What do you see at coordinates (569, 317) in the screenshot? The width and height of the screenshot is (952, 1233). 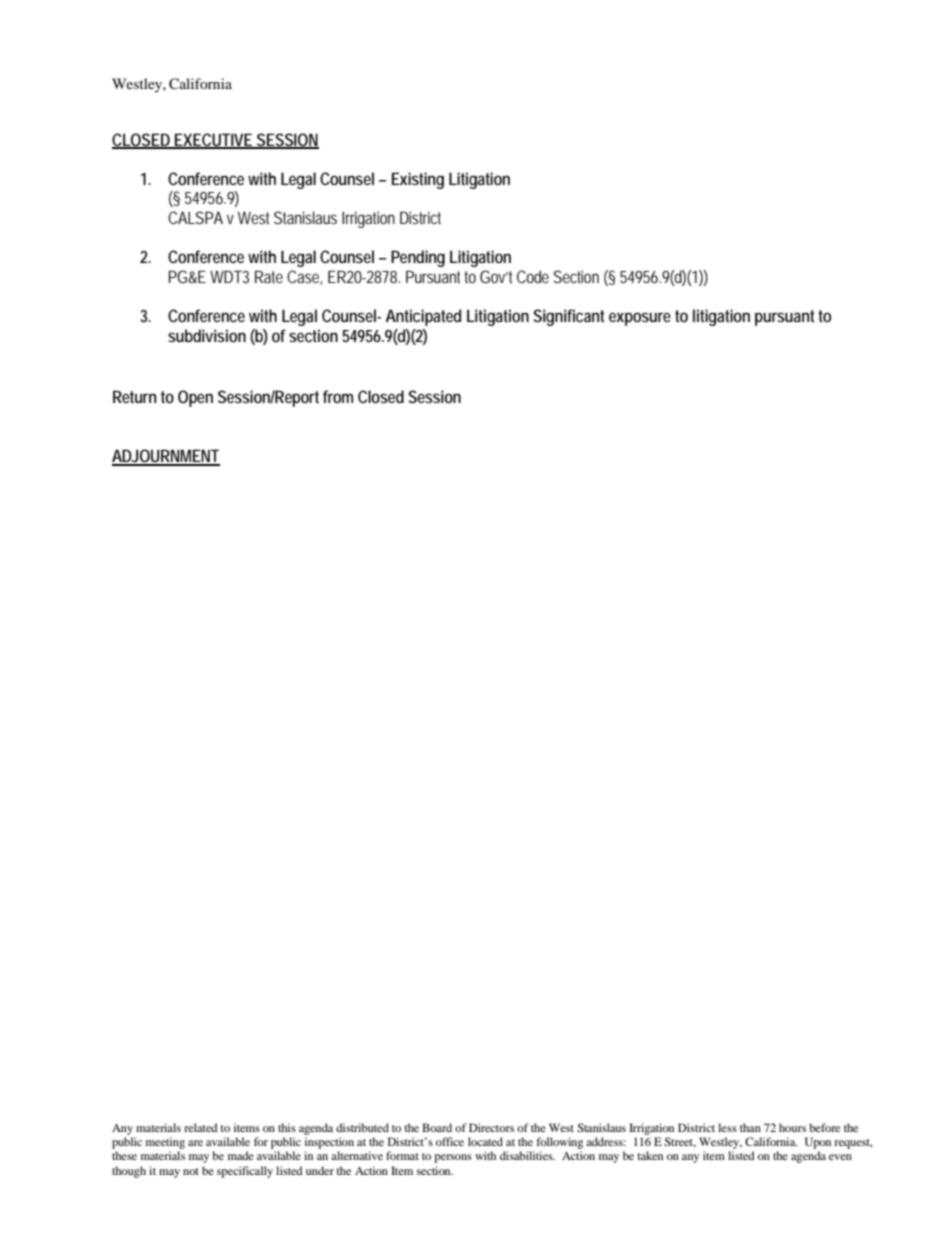 I see `Significant` at bounding box center [569, 317].
